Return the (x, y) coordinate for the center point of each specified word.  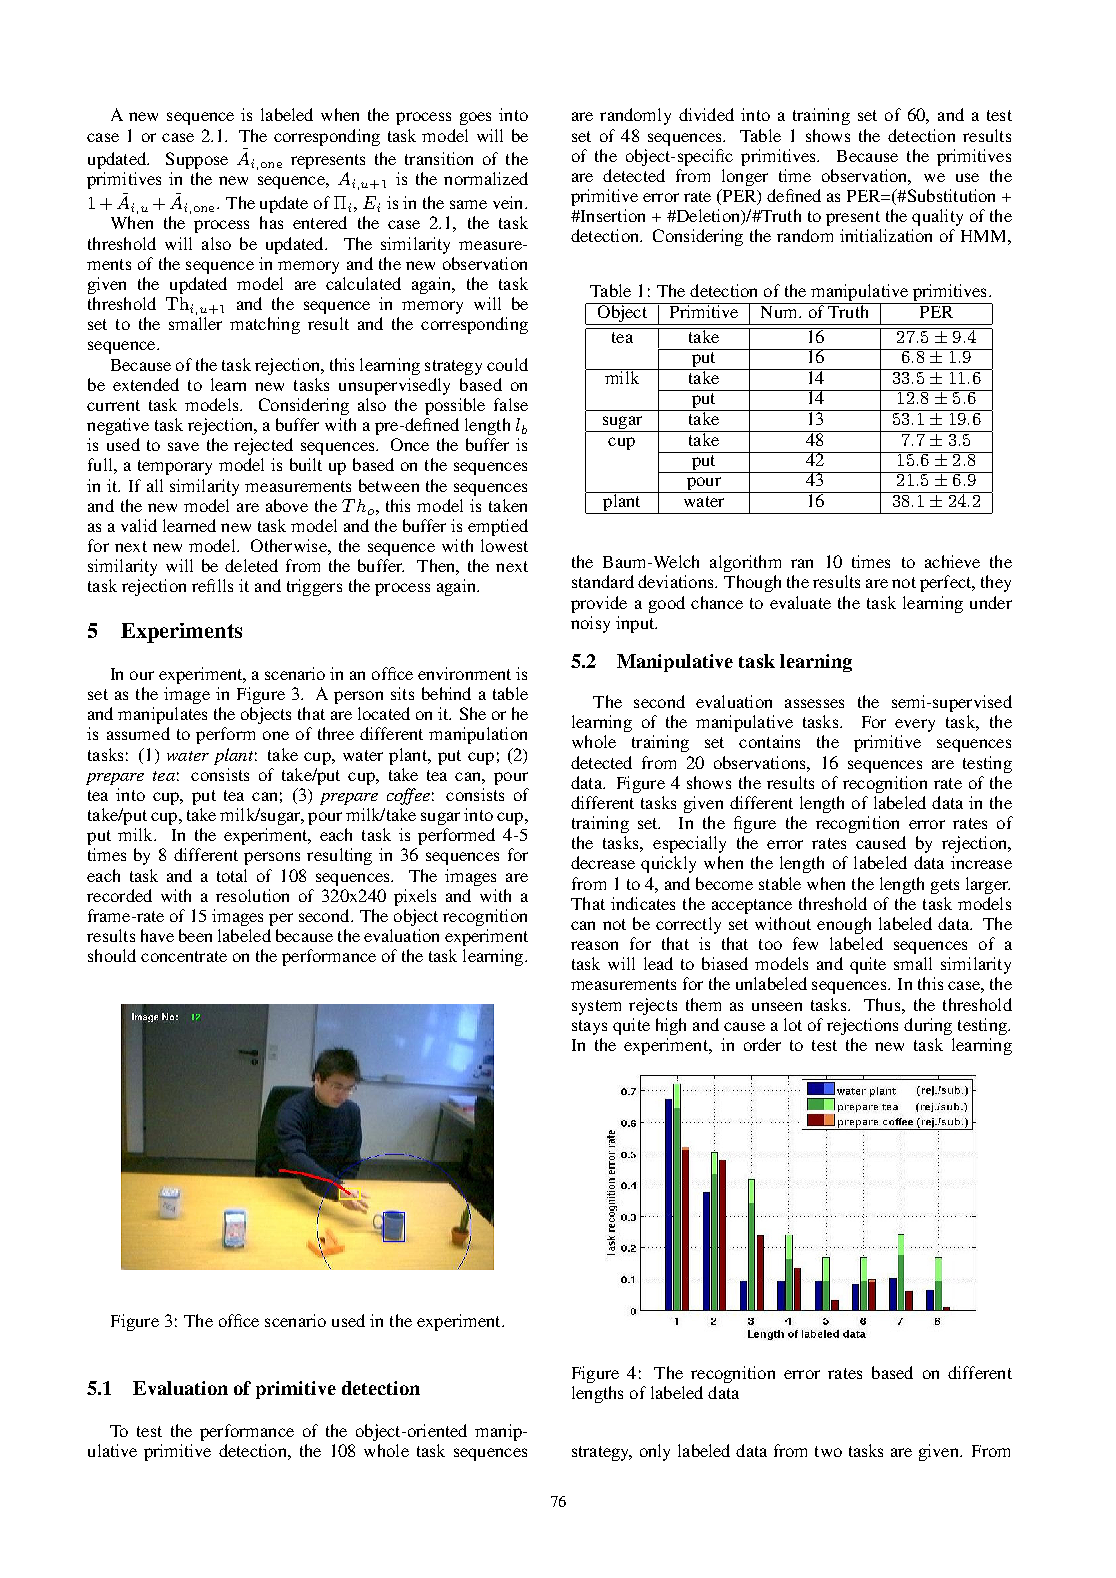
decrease (603, 862)
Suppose (197, 160)
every (915, 725)
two (828, 1451)
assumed (138, 733)
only (655, 1452)
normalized (486, 178)
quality (937, 217)
